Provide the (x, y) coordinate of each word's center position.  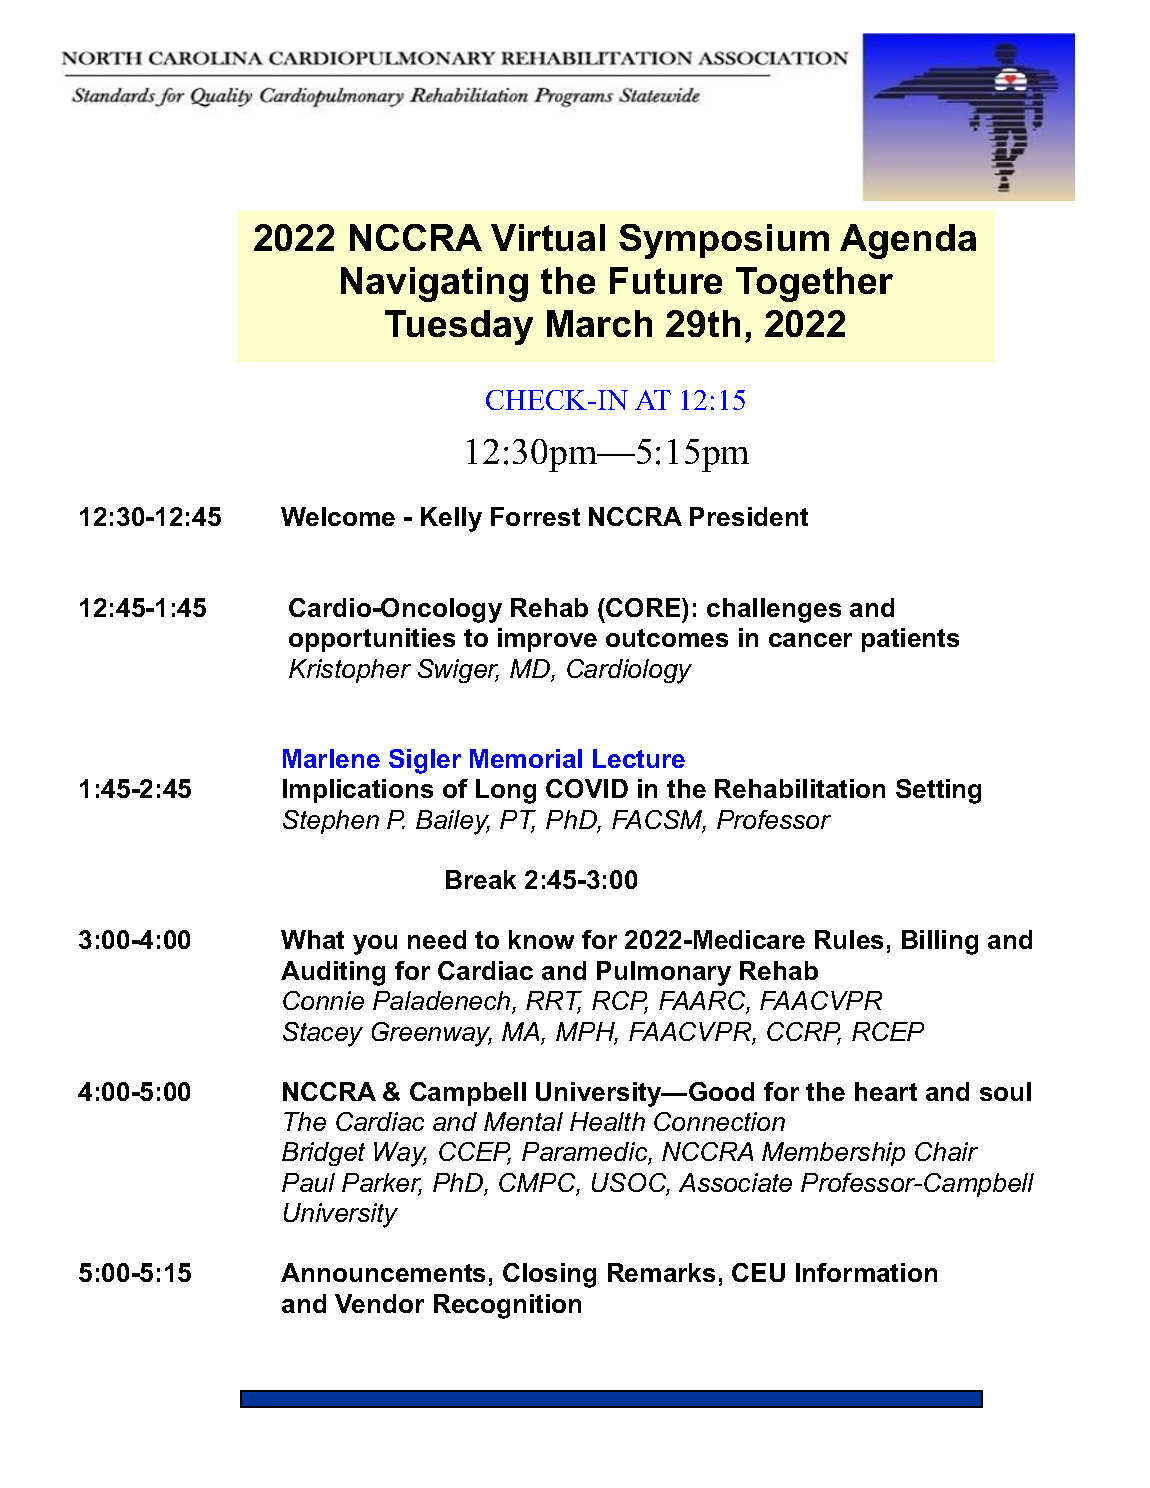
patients (910, 640)
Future (666, 280)
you (375, 945)
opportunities (372, 640)
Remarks (661, 1272)
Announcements (383, 1272)
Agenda (908, 241)
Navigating (434, 284)
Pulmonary (664, 973)
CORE (644, 607)
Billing (940, 942)
